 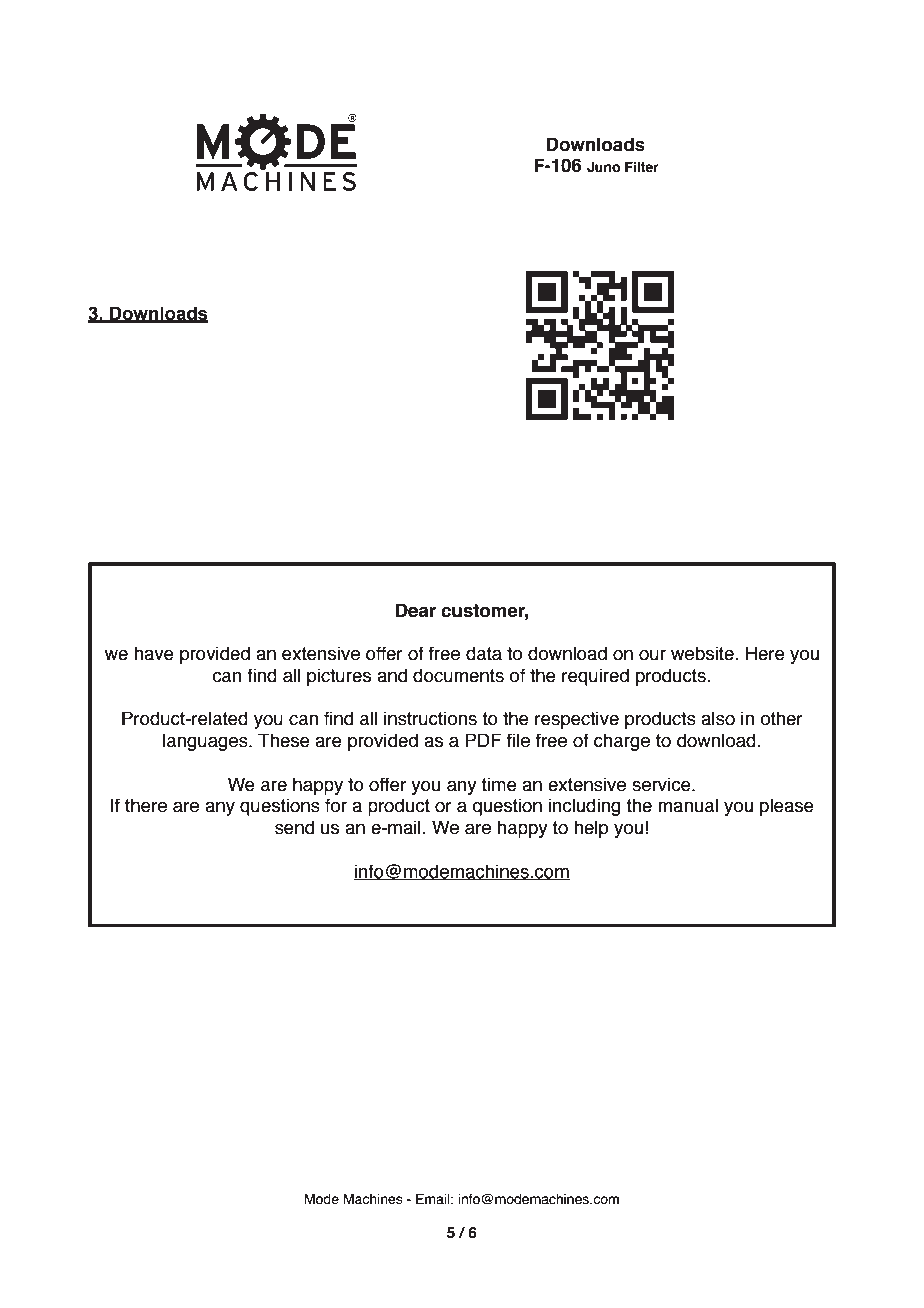 I want to click on data, so click(x=484, y=653).
